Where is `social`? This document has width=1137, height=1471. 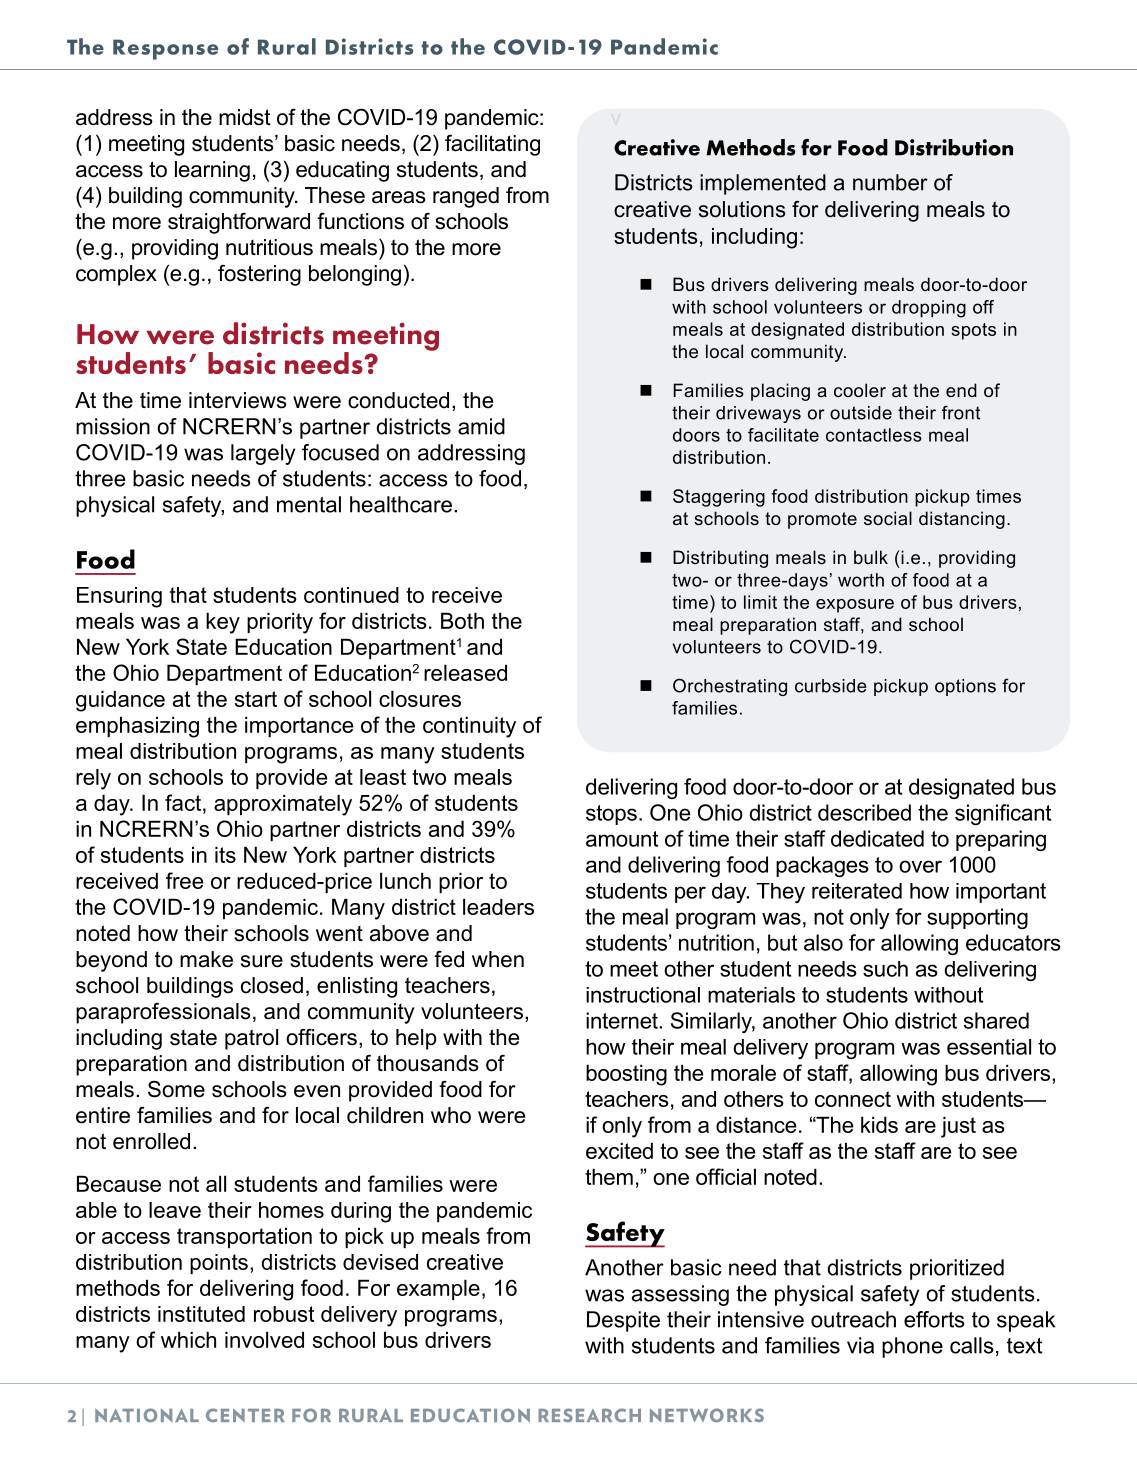 social is located at coordinates (888, 518).
